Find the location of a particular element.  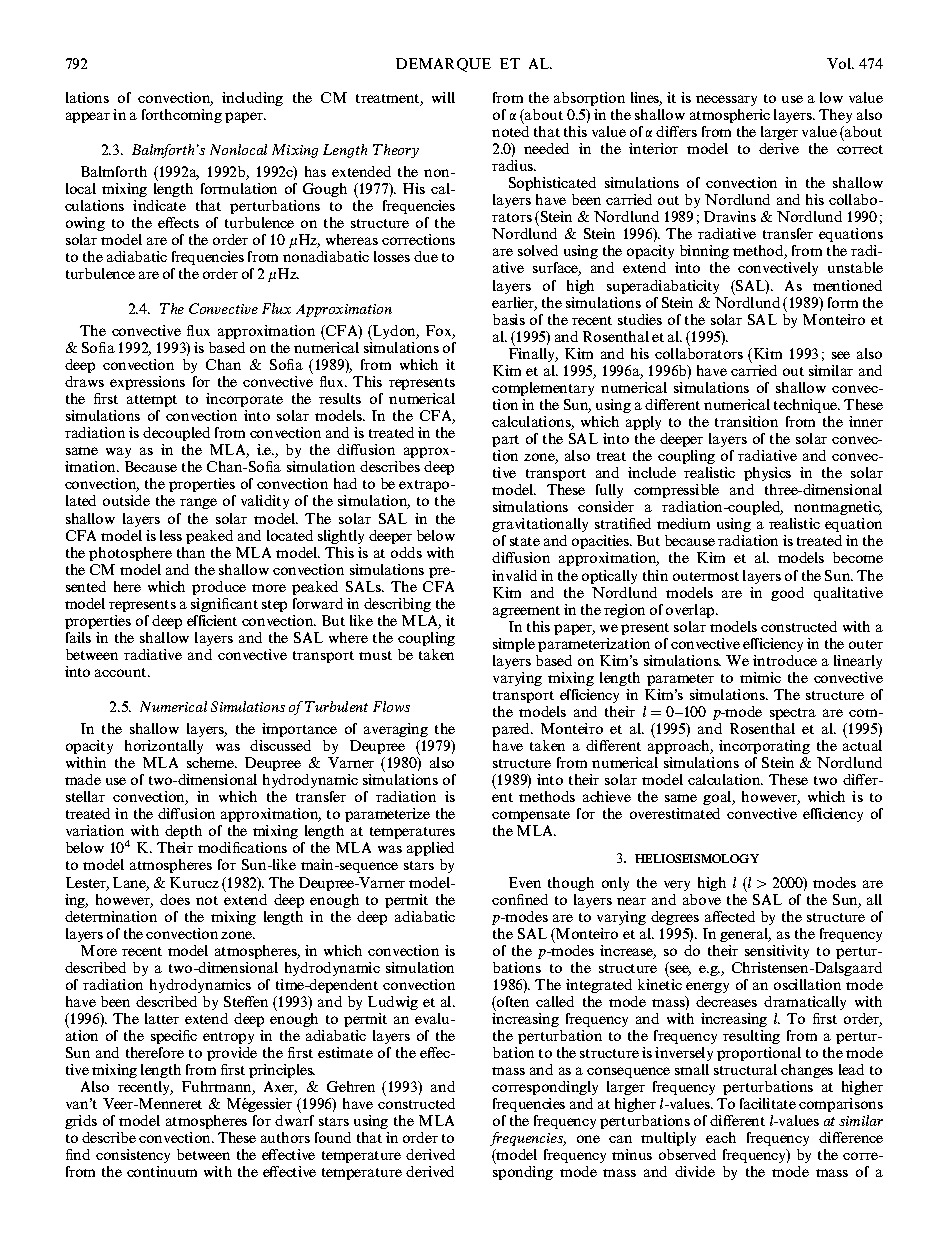

good is located at coordinates (787, 594).
